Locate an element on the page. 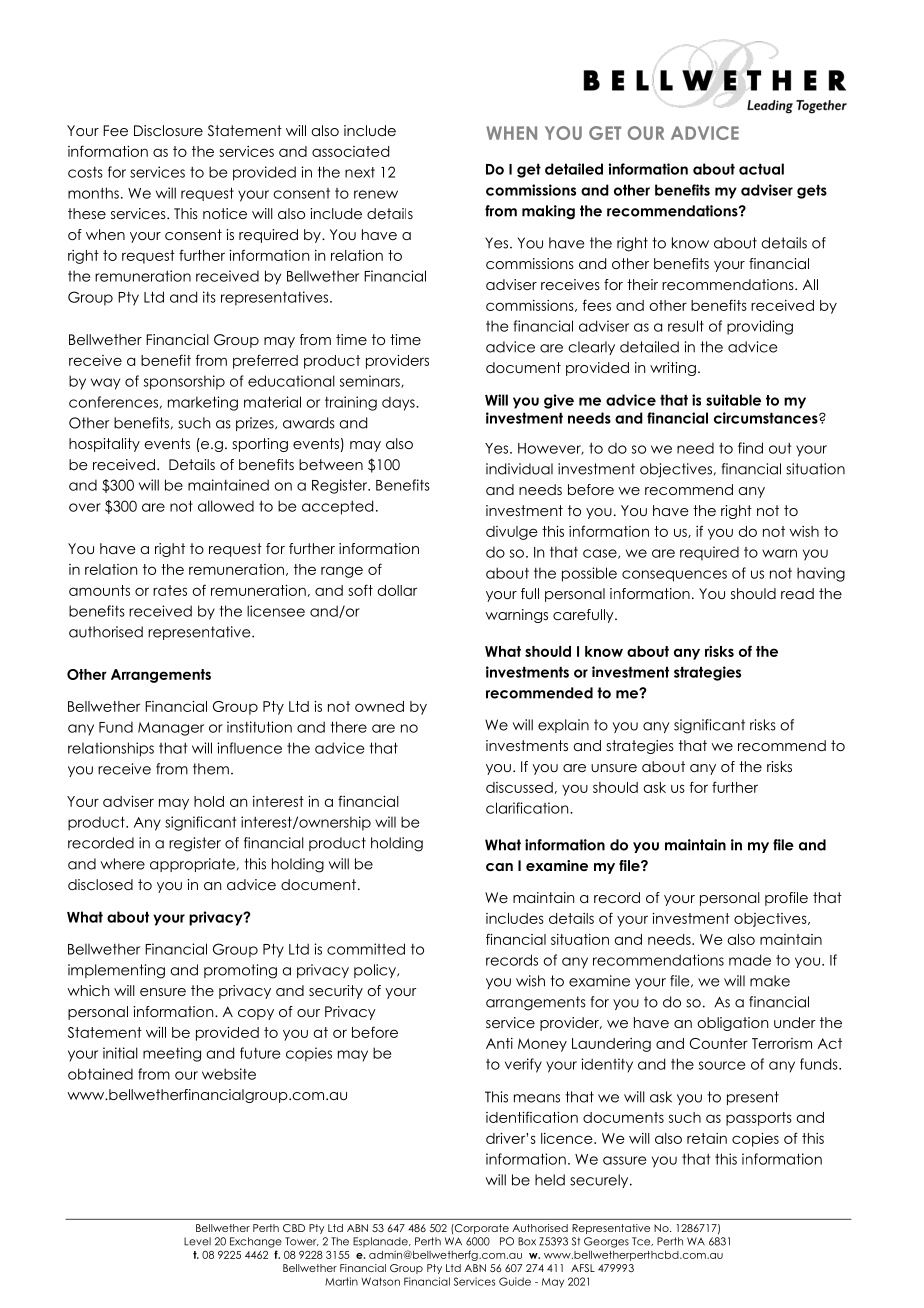 The height and width of the document is (1308, 924). Georges is located at coordinates (606, 1242).
